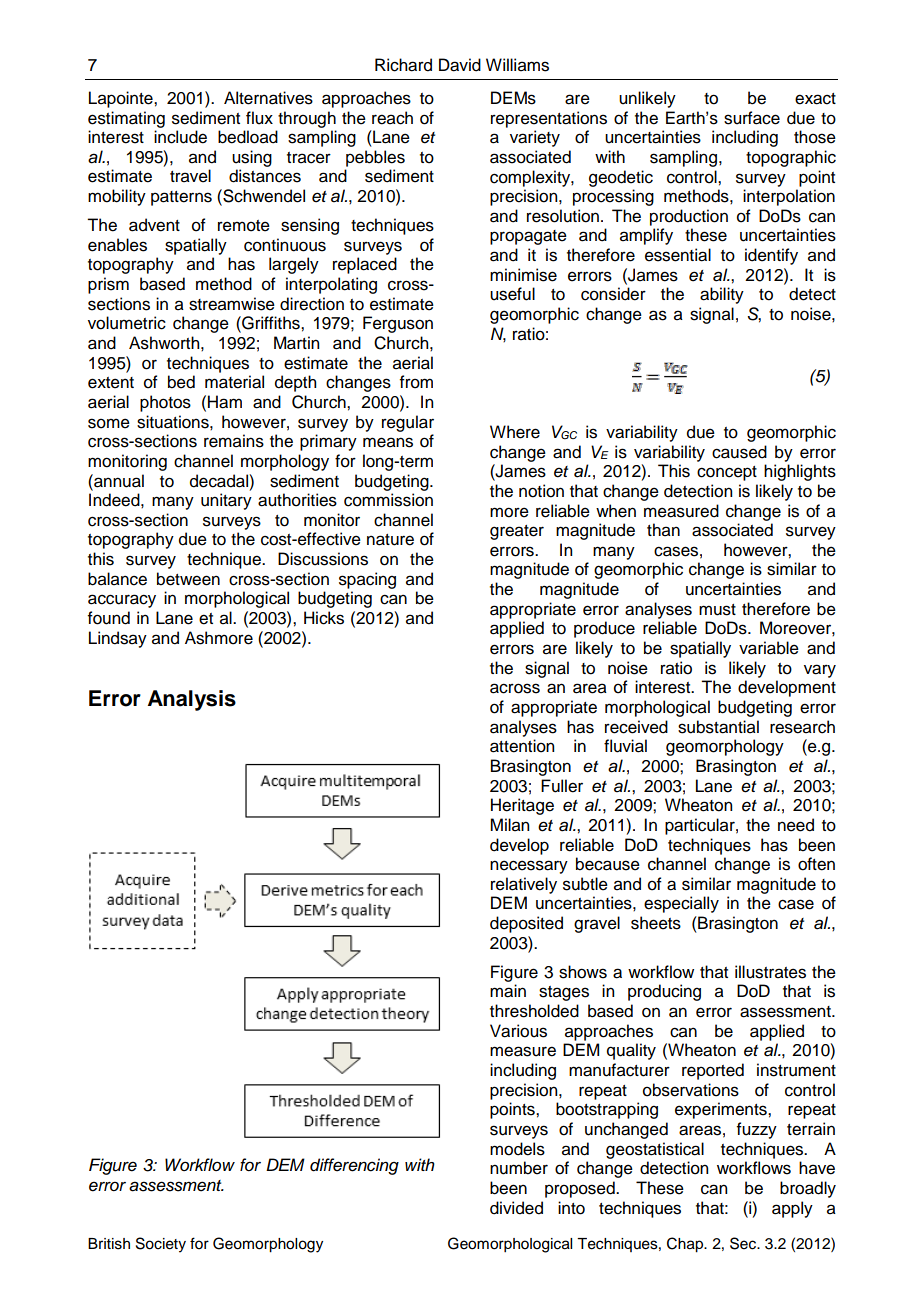 The image size is (924, 1308). Describe the element at coordinates (770, 972) in the screenshot. I see `illustrates` at that location.
